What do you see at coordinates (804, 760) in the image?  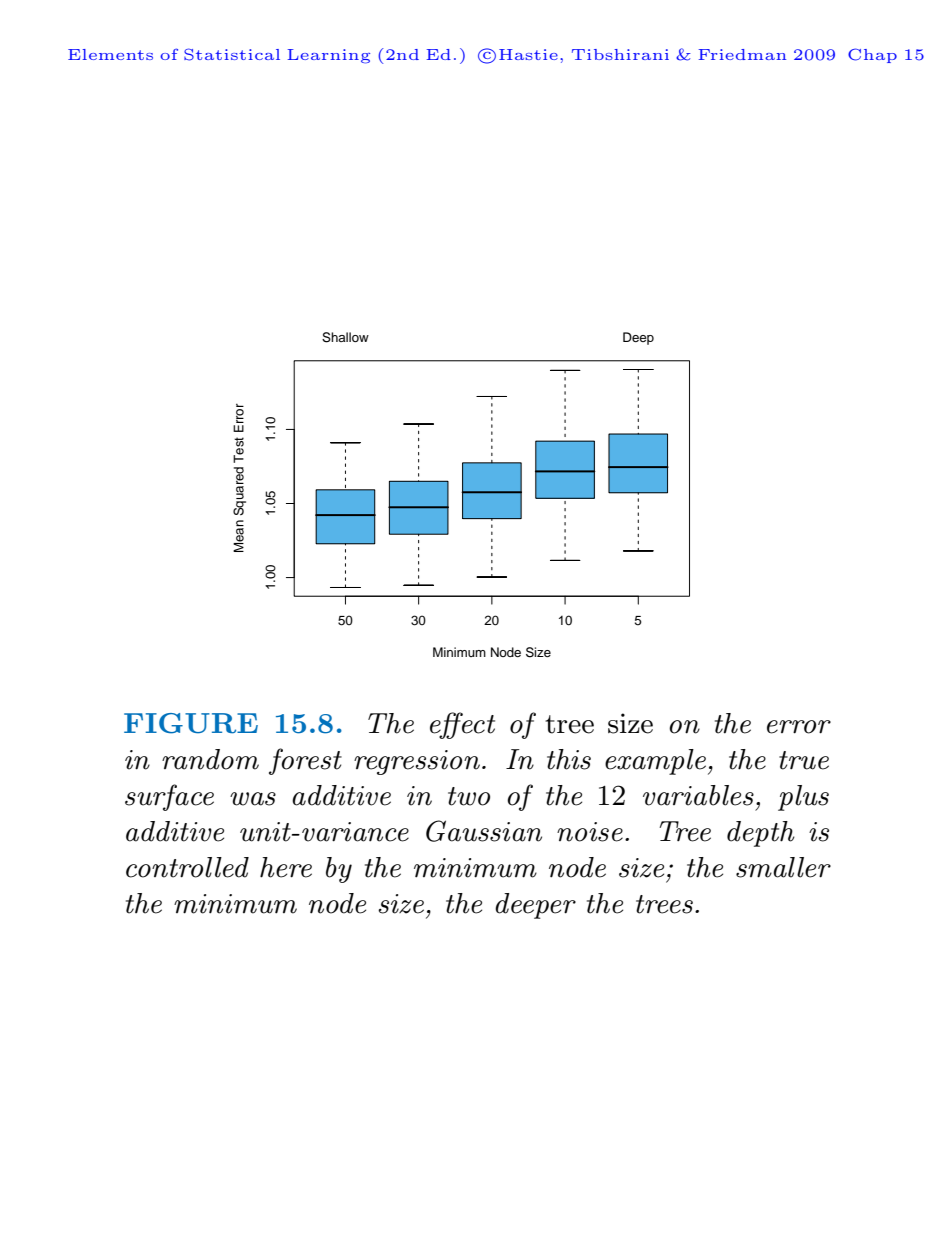 I see `true` at bounding box center [804, 760].
